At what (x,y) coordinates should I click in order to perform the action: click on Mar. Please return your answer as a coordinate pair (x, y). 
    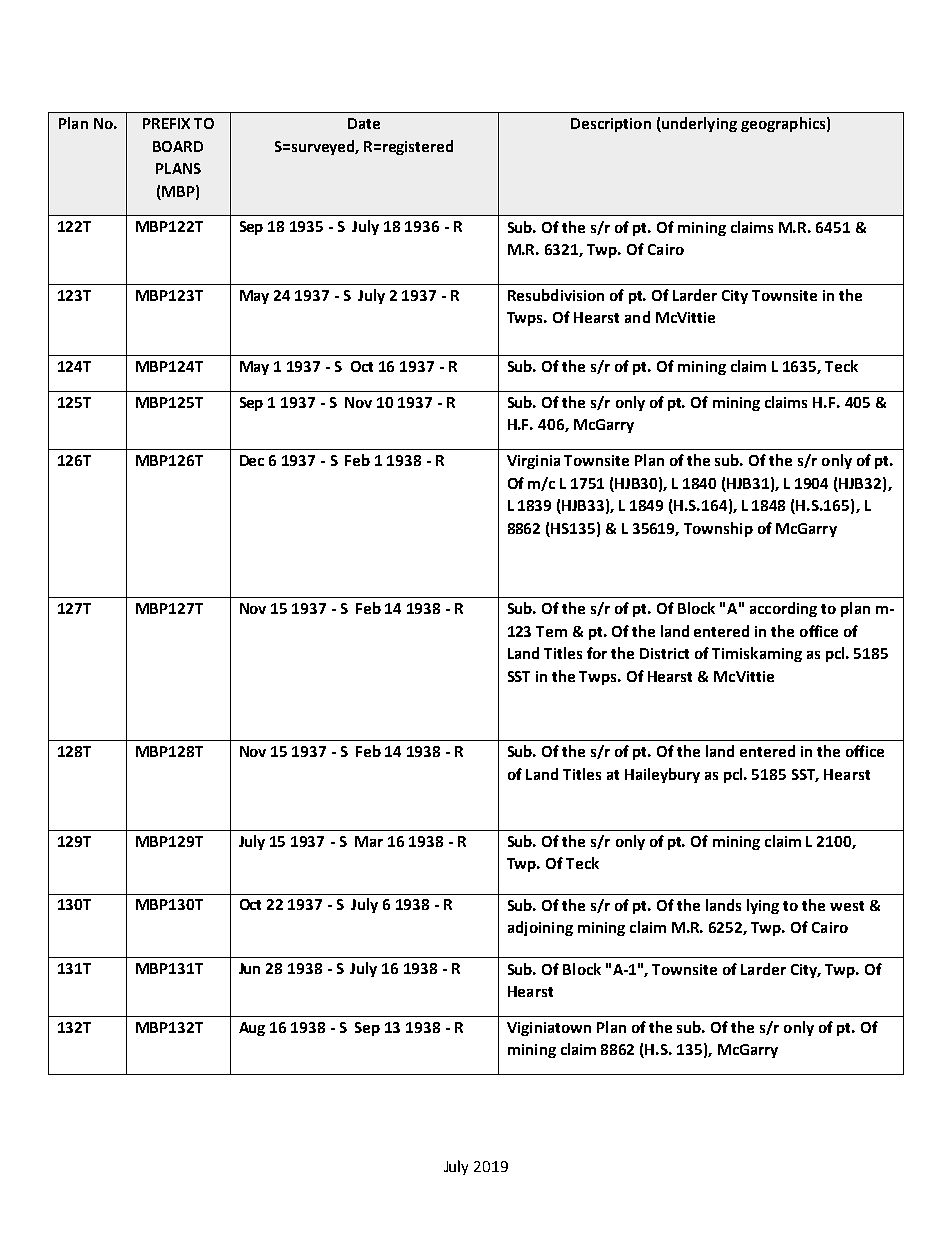
    Looking at the image, I should click on (369, 841).
